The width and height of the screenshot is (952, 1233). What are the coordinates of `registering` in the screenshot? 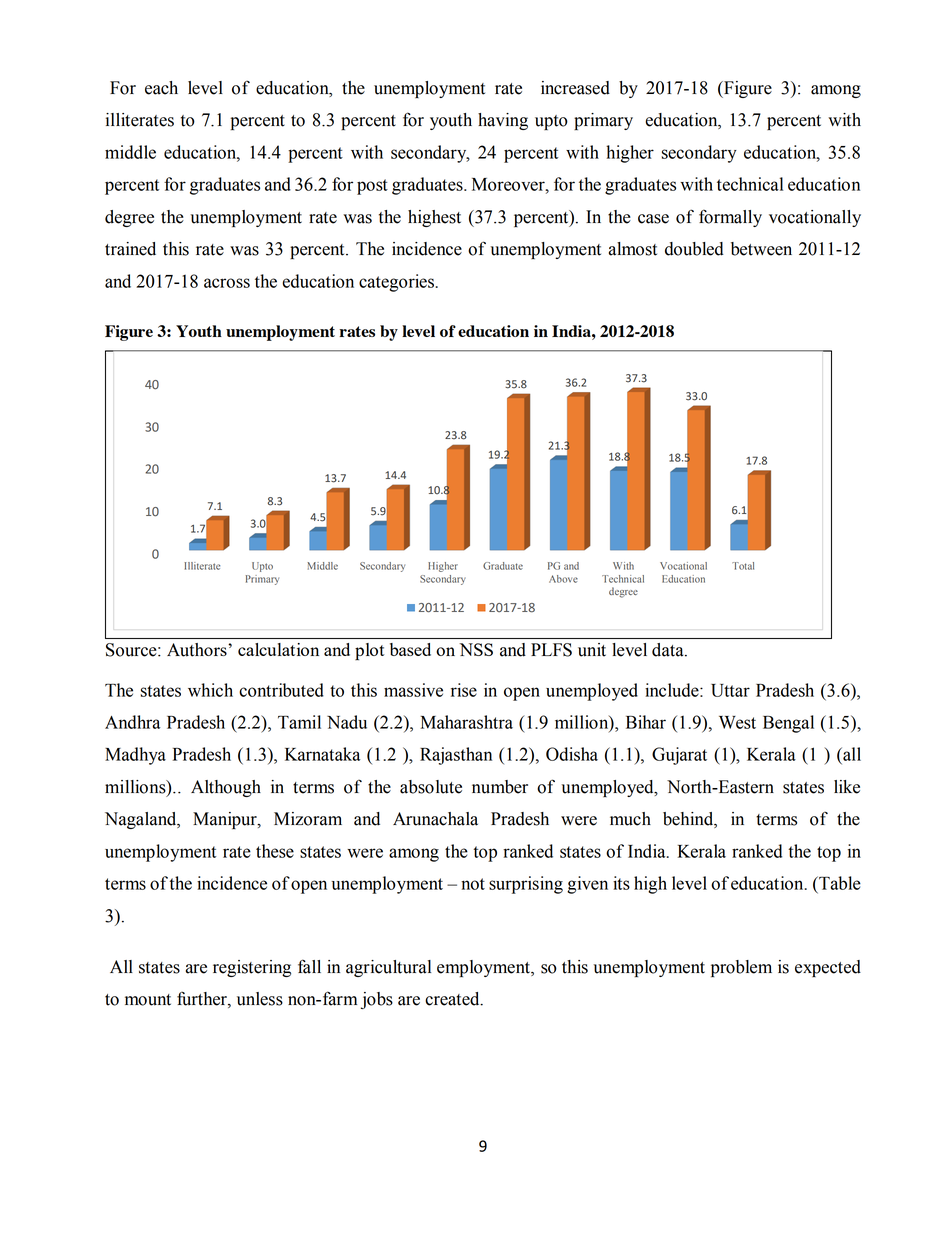 It's located at (252, 968).
